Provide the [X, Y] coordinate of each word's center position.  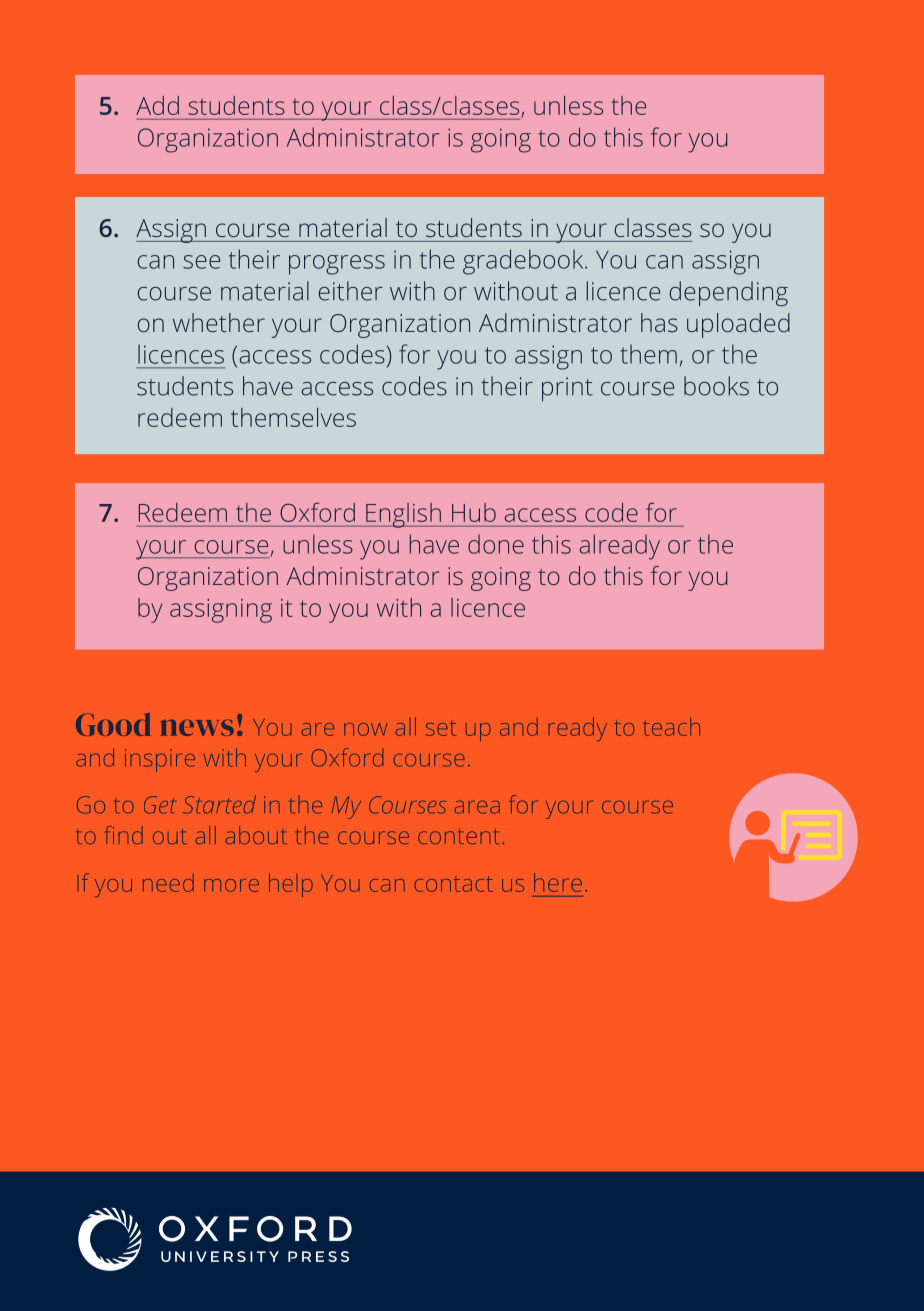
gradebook [524, 262]
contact [454, 884]
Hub [474, 512]
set [441, 729]
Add [157, 105]
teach [671, 727]
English [403, 515]
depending [729, 293]
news [197, 727]
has [659, 322]
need [168, 883]
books [716, 386]
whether [219, 322]
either [351, 291]
